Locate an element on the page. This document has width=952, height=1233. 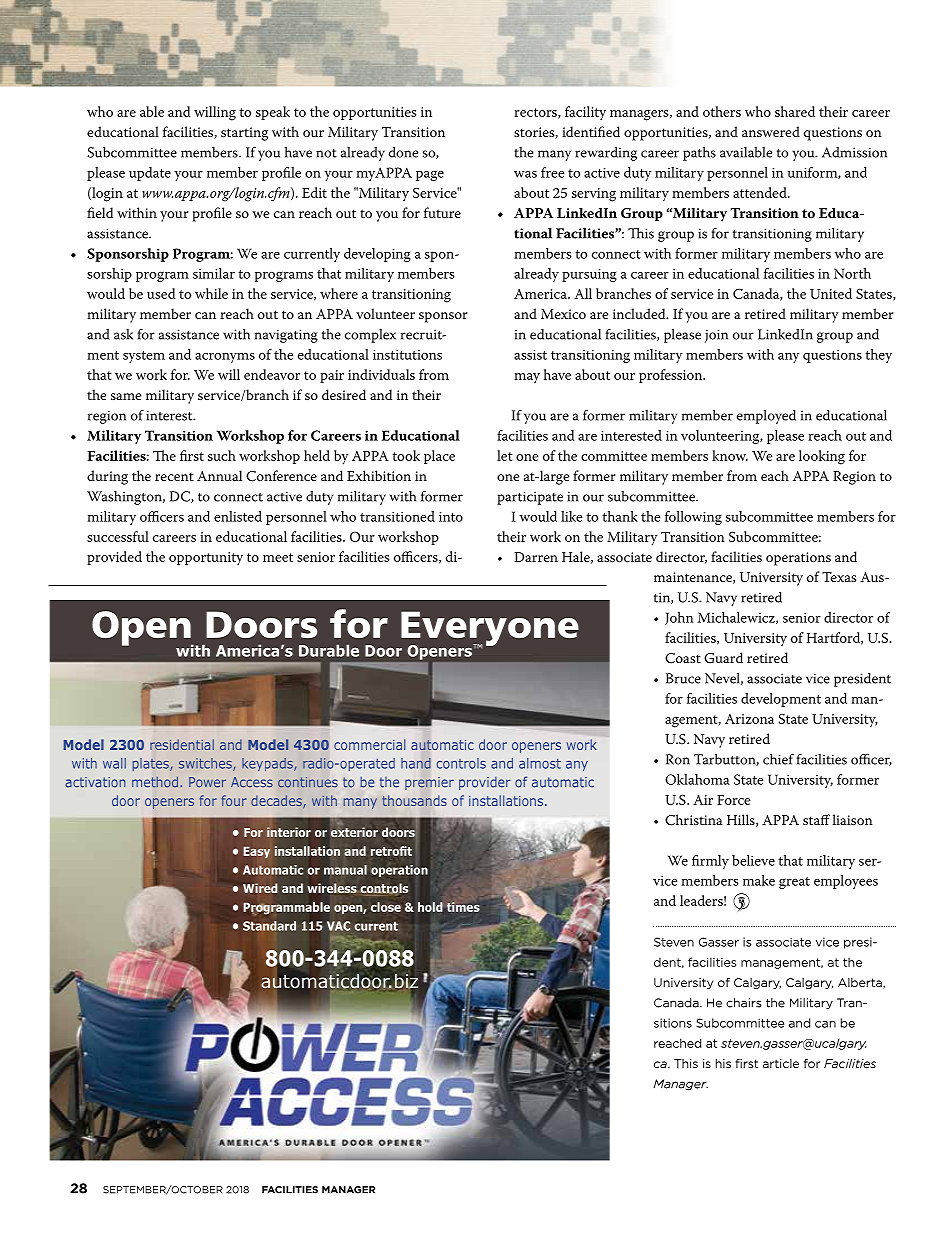
employed is located at coordinates (766, 417).
